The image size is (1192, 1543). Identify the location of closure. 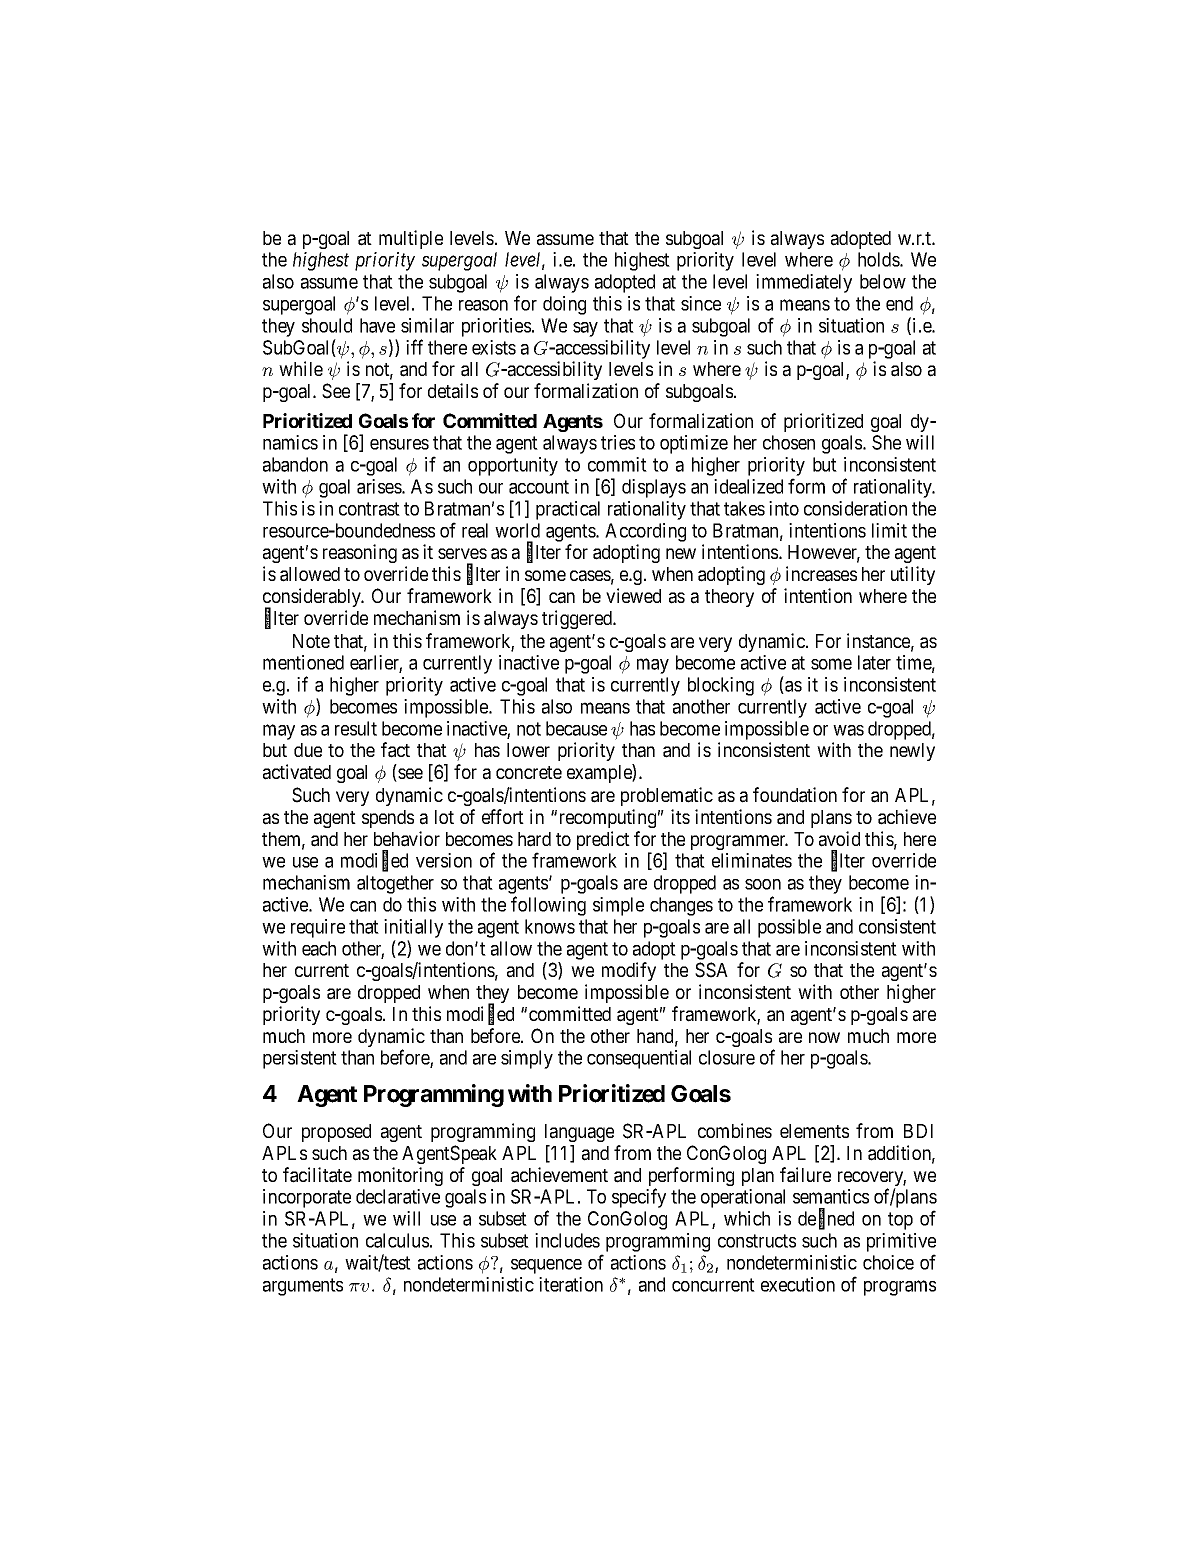
(727, 1057).
